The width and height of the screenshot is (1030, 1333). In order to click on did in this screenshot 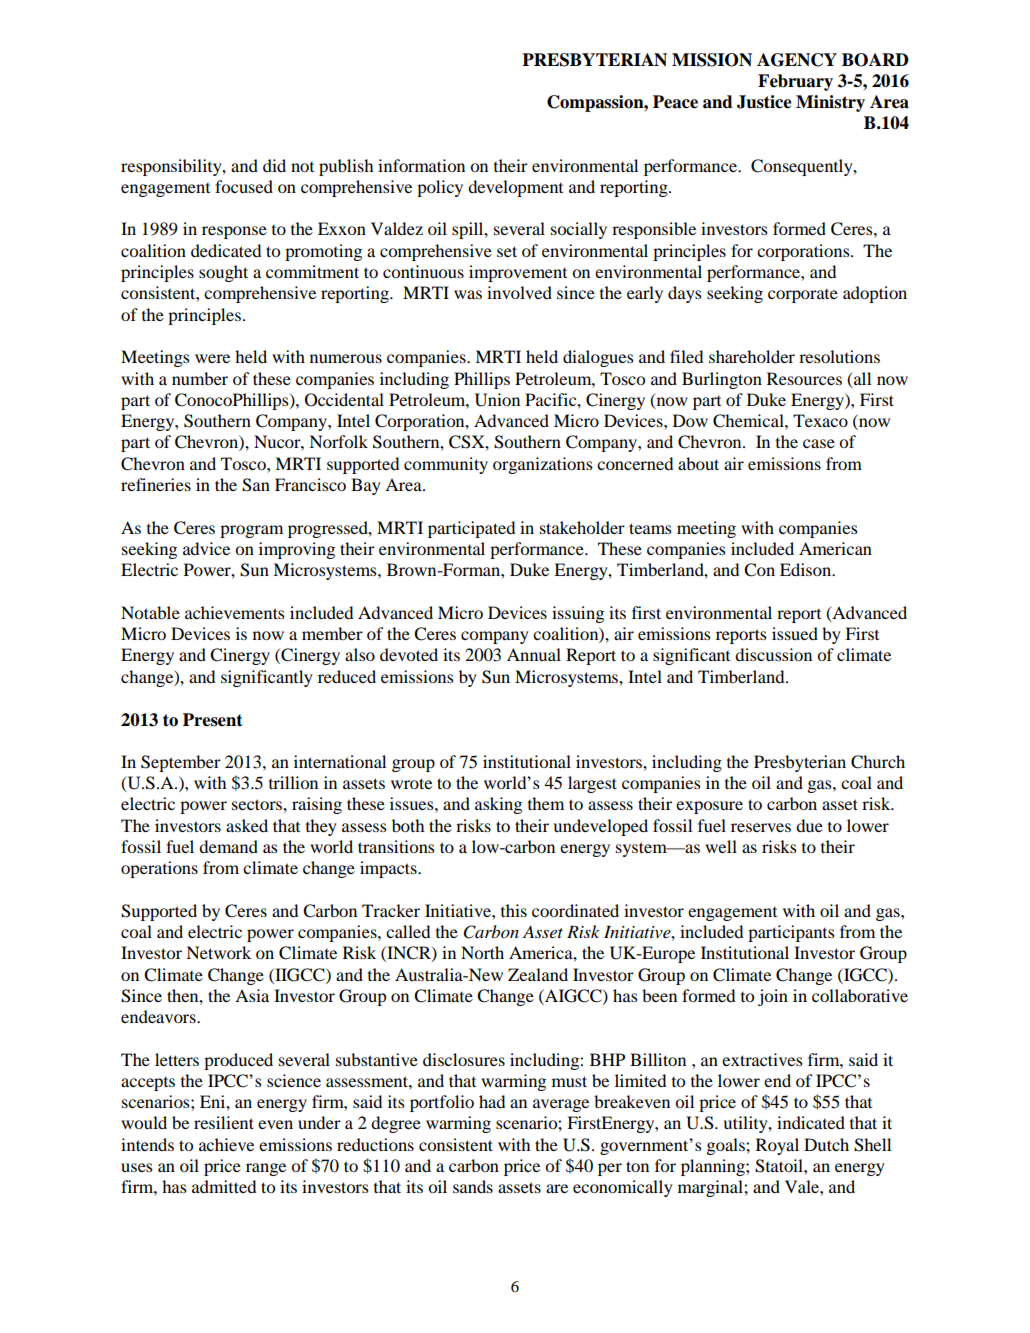, I will do `click(274, 165)`.
